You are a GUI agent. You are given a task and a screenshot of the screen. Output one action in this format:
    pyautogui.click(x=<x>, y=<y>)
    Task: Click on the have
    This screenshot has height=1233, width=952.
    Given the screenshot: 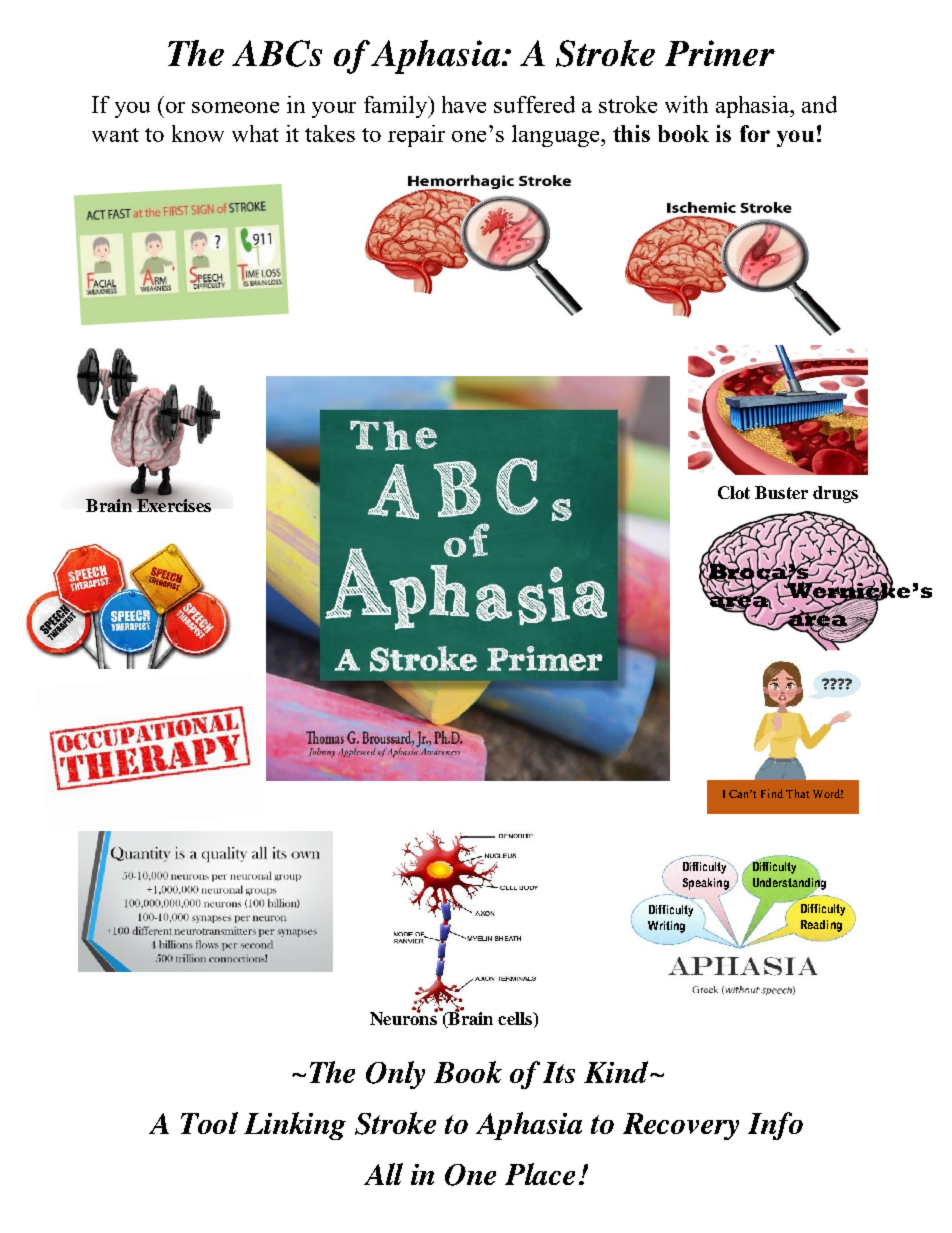 What is the action you would take?
    pyautogui.click(x=464, y=104)
